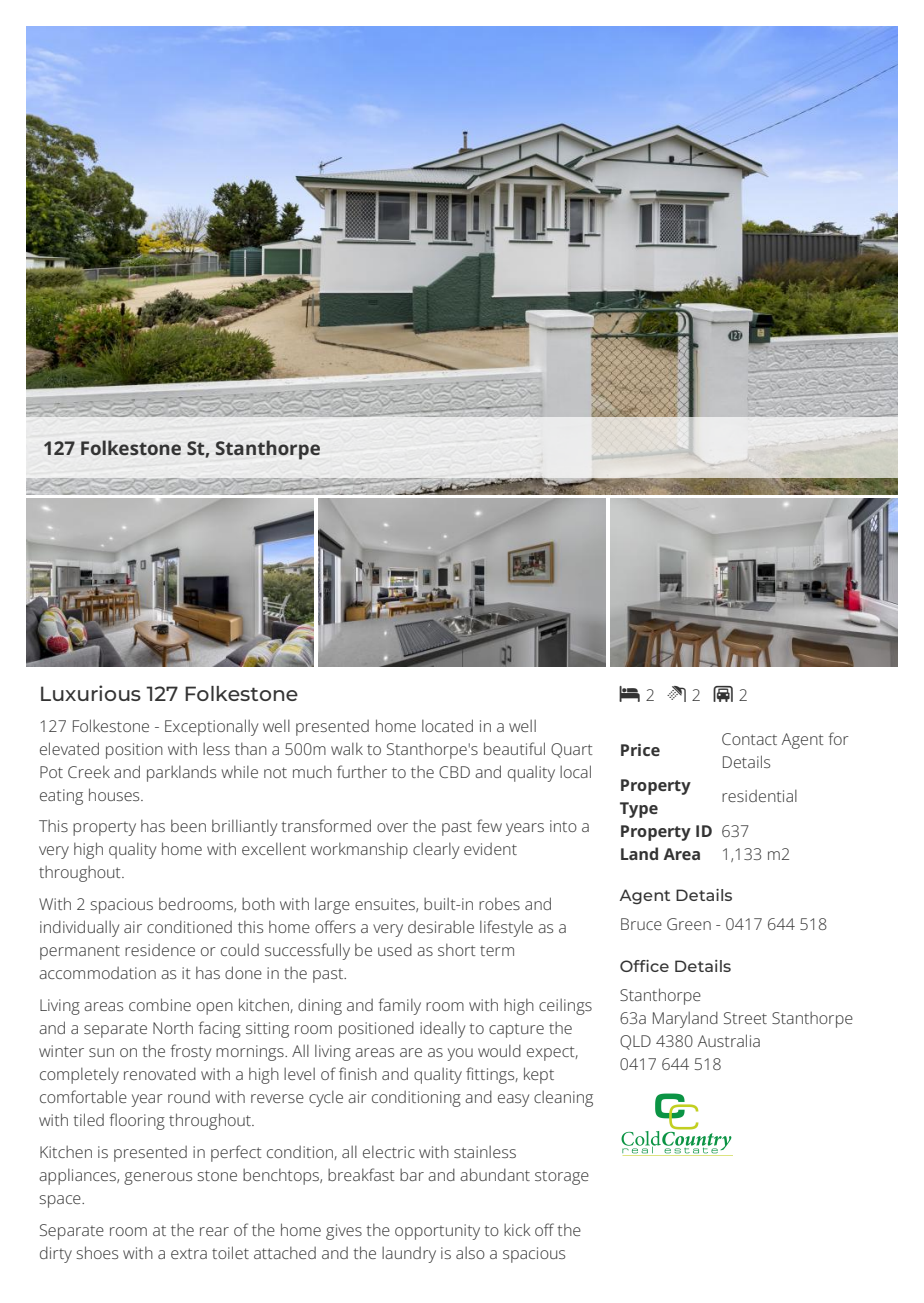 This document has width=924, height=1303. What do you see at coordinates (749, 739) in the document?
I see `Contact` at bounding box center [749, 739].
